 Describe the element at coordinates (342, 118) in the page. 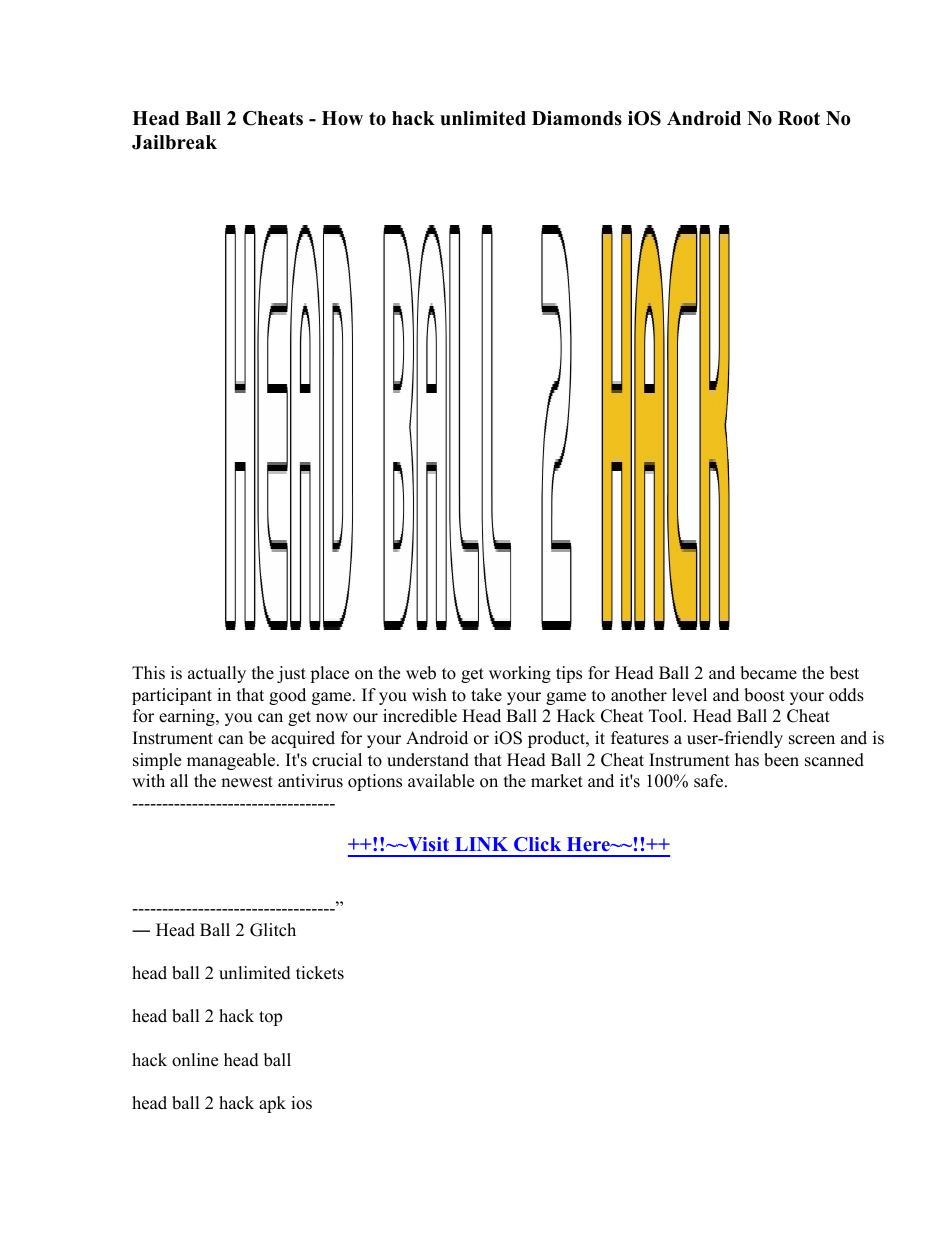

I see `How` at that location.
